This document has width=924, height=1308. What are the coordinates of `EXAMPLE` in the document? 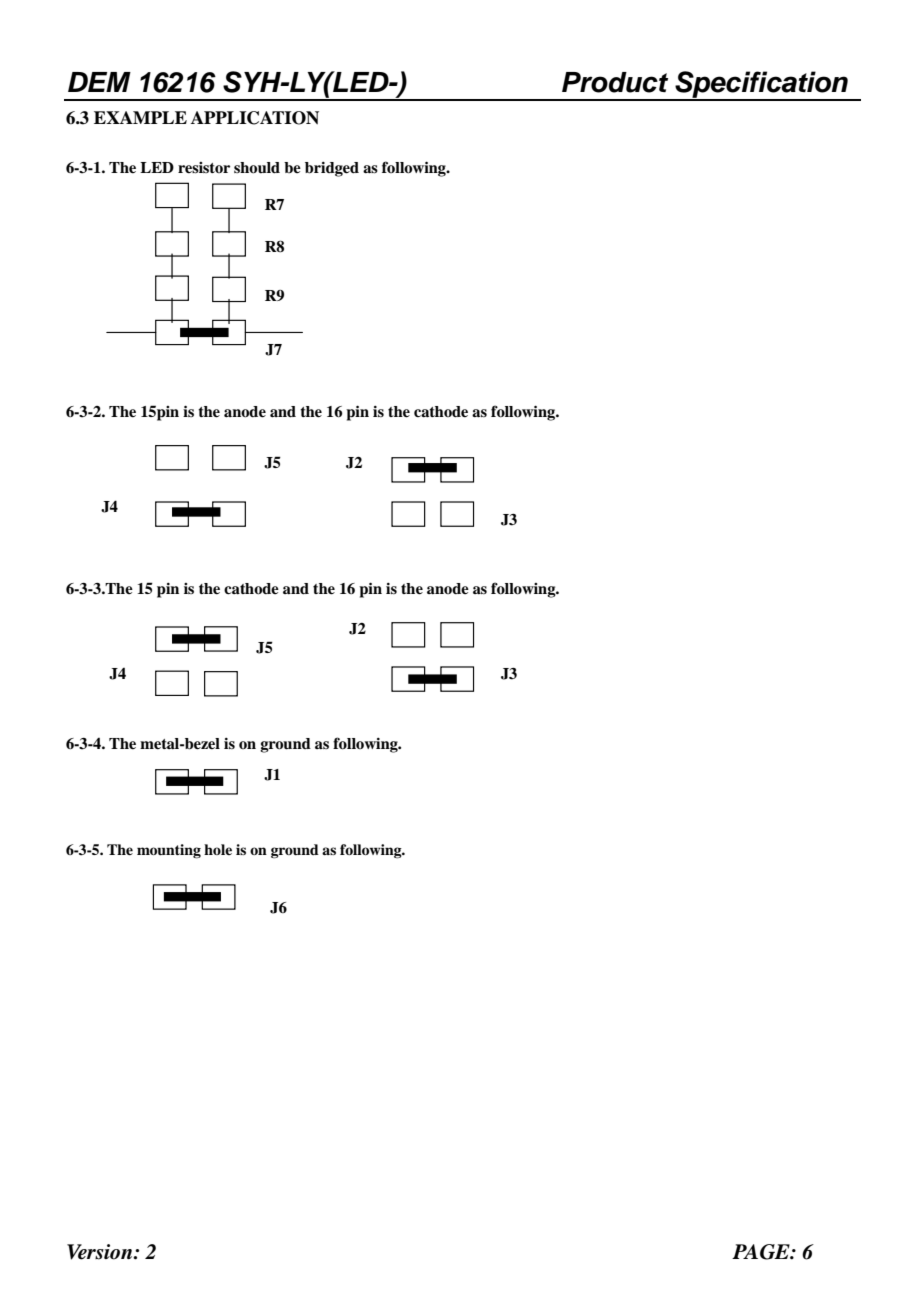 It's located at (140, 117).
